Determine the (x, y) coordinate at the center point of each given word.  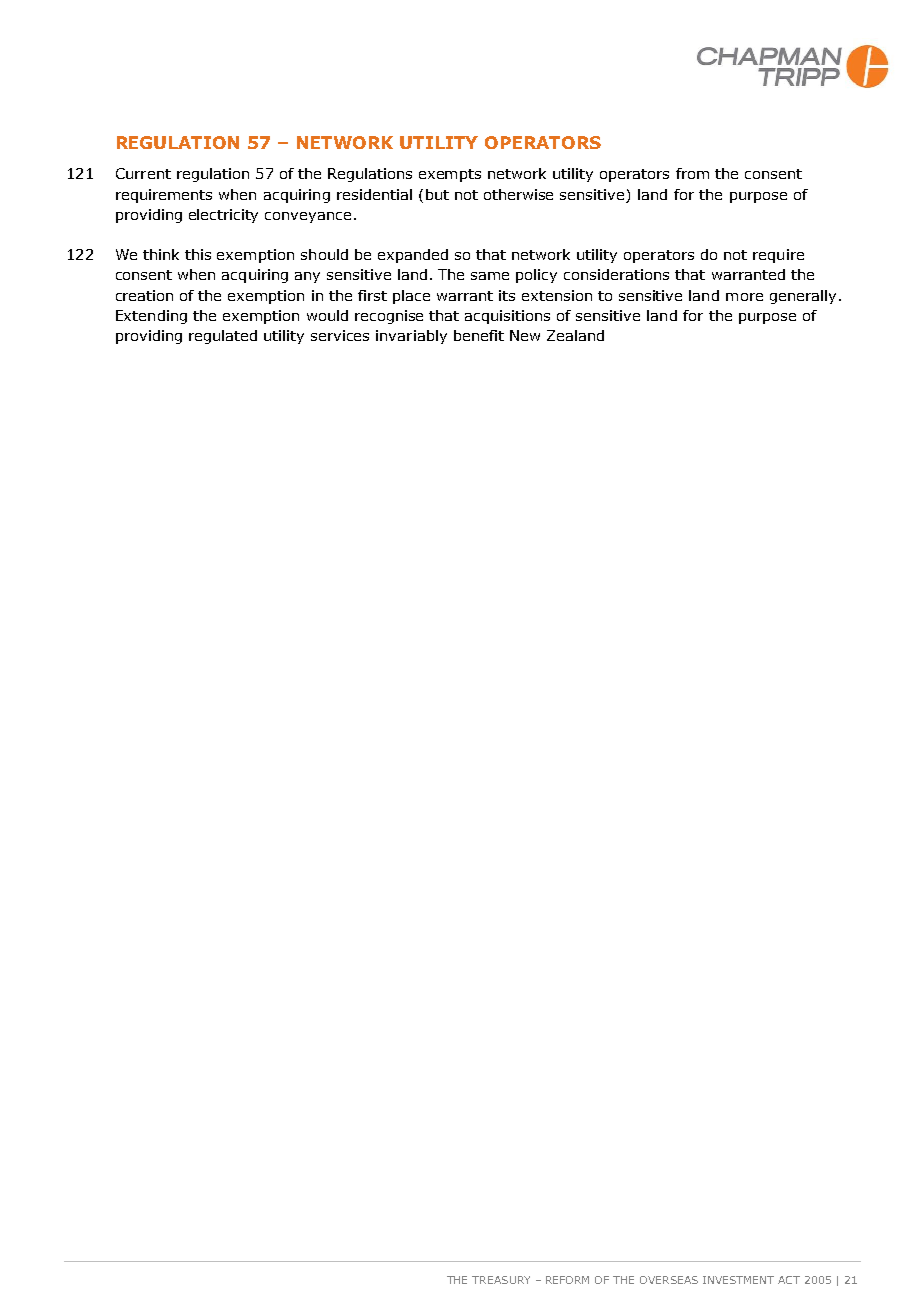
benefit (479, 335)
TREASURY (501, 1280)
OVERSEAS (669, 1280)
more (744, 297)
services (340, 335)
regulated (223, 337)
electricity (223, 216)
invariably (411, 337)
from (692, 173)
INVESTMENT (738, 1280)
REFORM (567, 1280)
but (437, 194)
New (525, 335)
